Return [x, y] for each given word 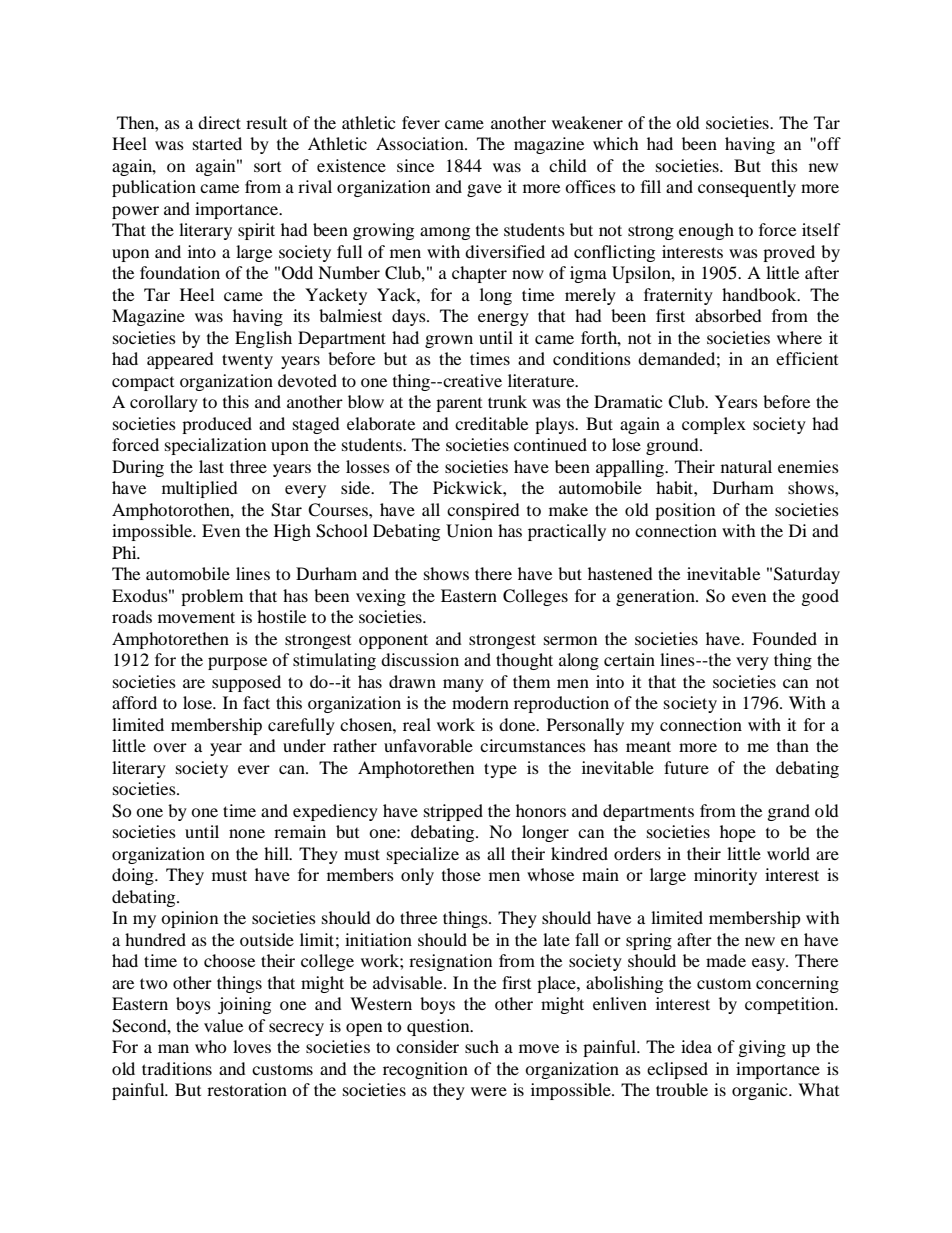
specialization [215, 446]
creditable [491, 423]
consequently [747, 188]
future [686, 767]
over [170, 747]
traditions [177, 1068]
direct [219, 122]
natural [746, 466]
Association [421, 143]
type [500, 770]
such [482, 1046]
